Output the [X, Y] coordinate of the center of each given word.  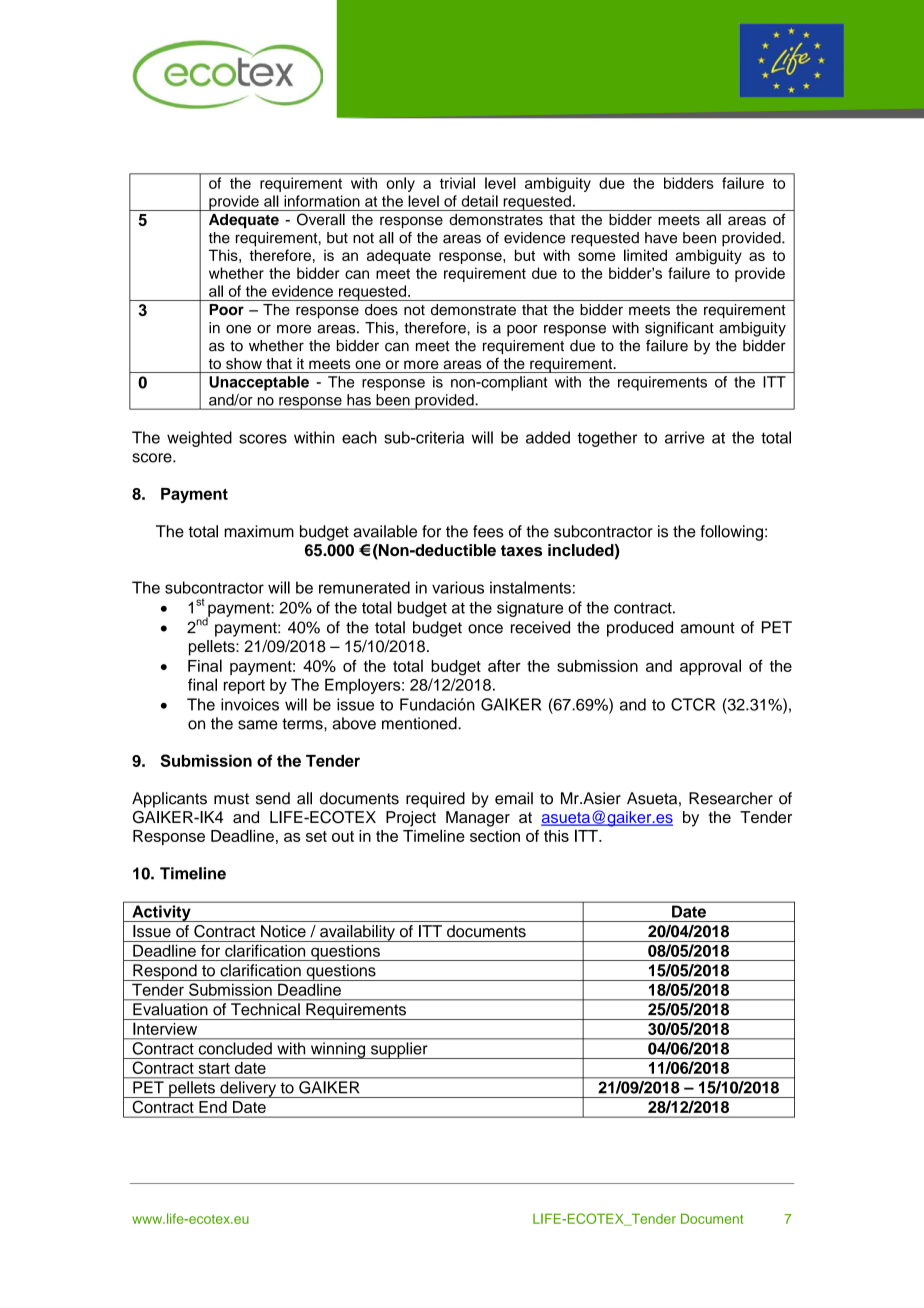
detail [480, 201]
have [661, 238]
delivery [248, 1089]
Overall [321, 219]
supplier [399, 1050]
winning [338, 1050]
